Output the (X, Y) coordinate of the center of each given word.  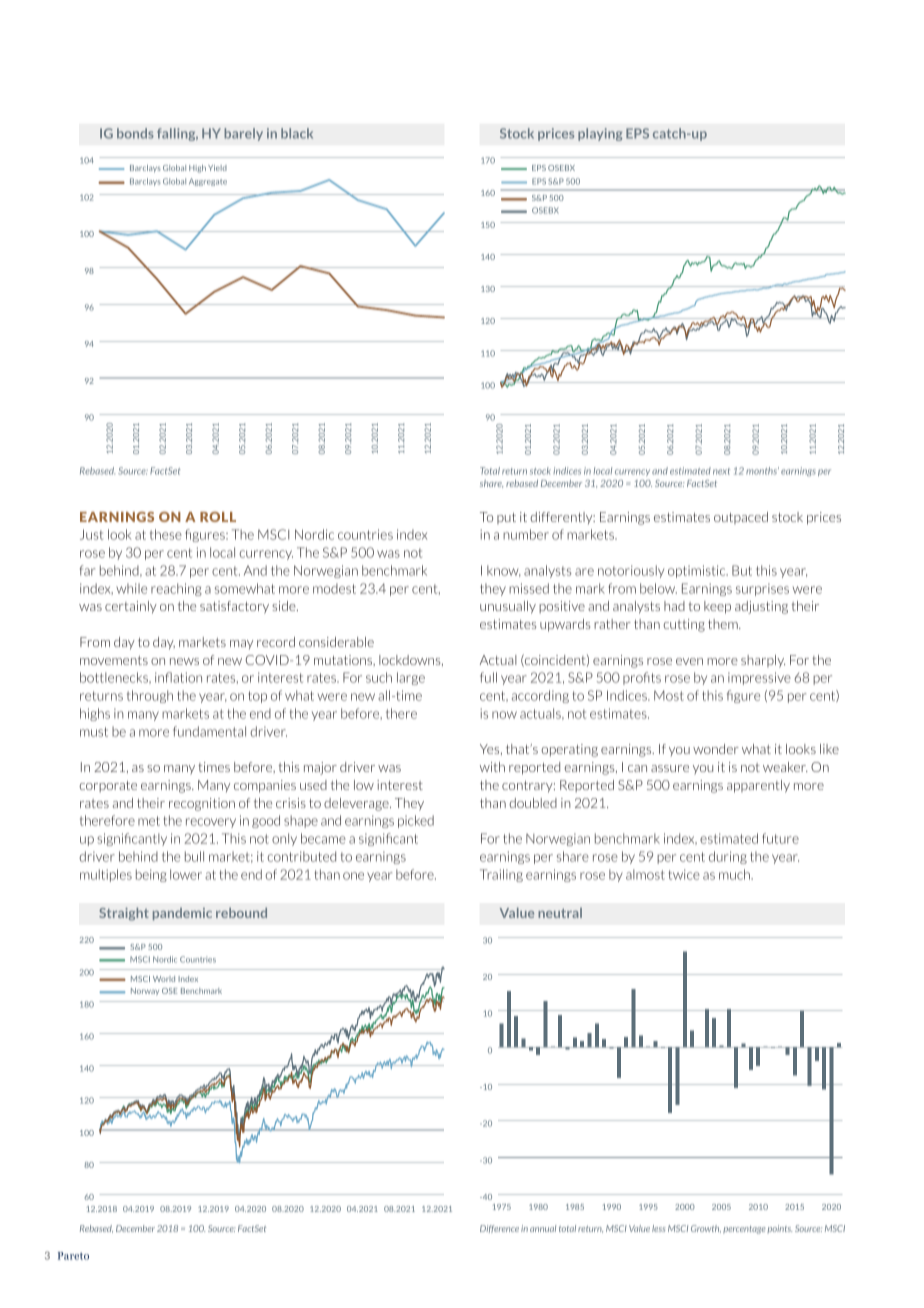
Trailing (501, 875)
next (721, 471)
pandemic (182, 914)
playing (600, 134)
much (735, 874)
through (150, 696)
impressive (759, 678)
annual (543, 1228)
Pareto (73, 1256)
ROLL (218, 517)
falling (177, 134)
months (762, 471)
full (488, 677)
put (506, 518)
